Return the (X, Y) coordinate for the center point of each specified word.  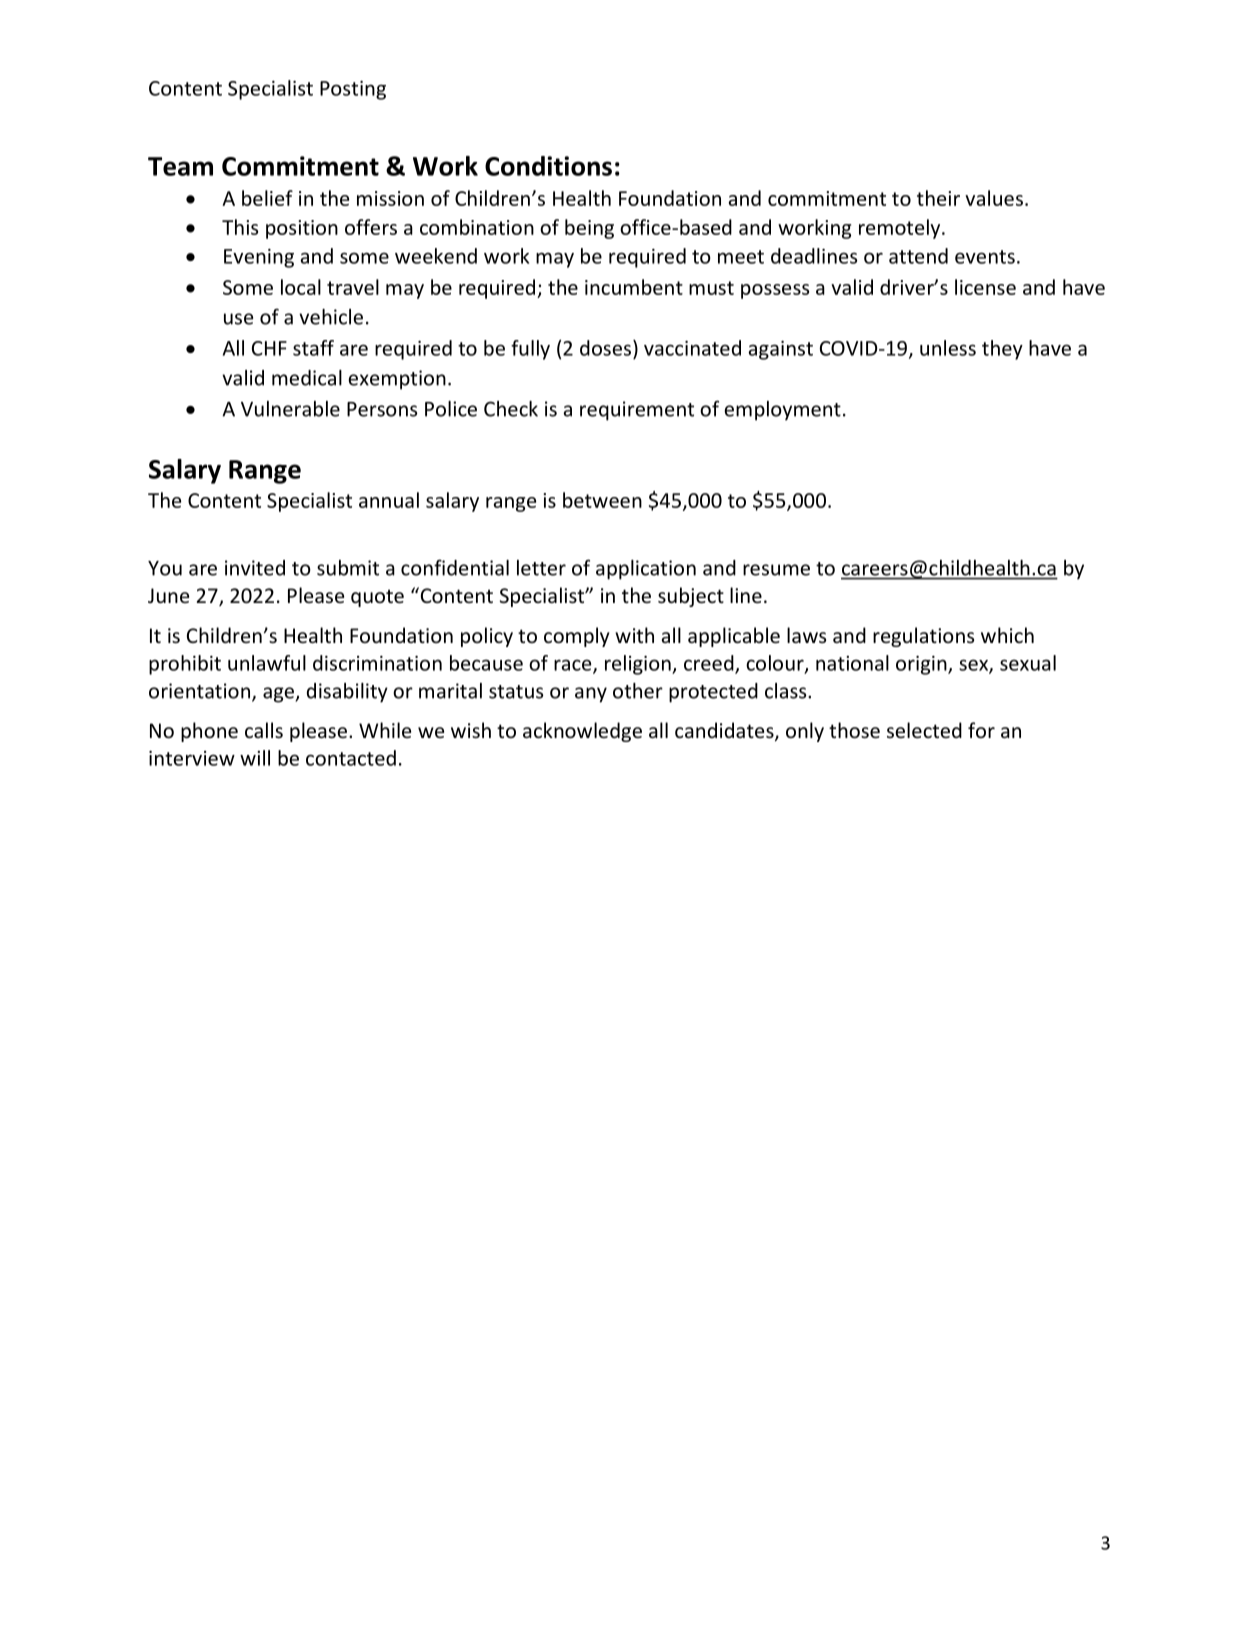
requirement (637, 411)
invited (255, 568)
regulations (923, 637)
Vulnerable (290, 409)
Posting (353, 90)
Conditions (548, 166)
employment (783, 411)
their (938, 198)
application (646, 570)
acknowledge (582, 732)
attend (918, 256)
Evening (259, 258)
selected (924, 730)
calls (264, 730)
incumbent (634, 287)
